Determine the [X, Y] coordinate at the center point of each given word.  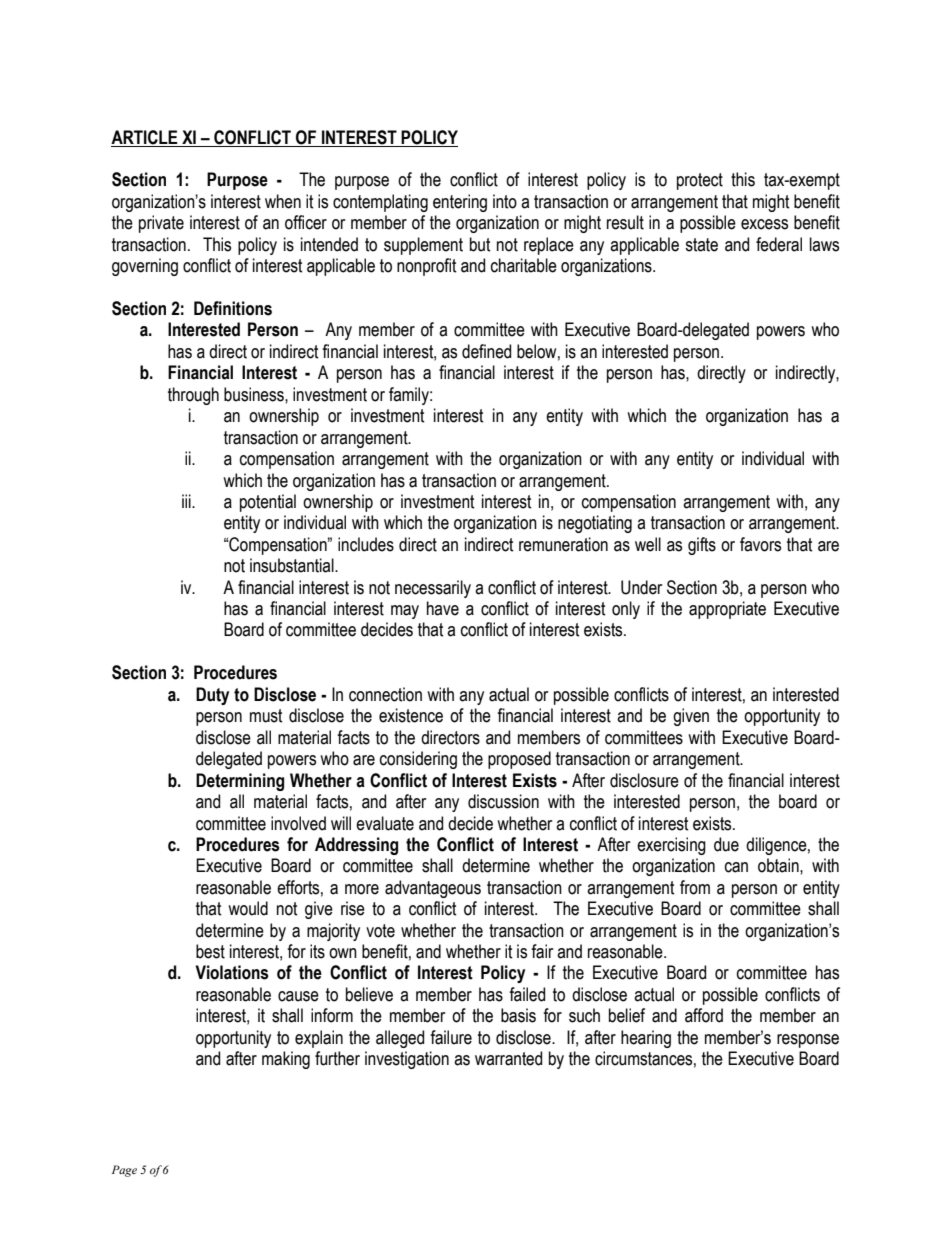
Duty [212, 696]
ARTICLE [144, 137]
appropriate [727, 610]
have [443, 608]
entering [460, 203]
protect [700, 181]
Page [124, 1171]
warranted [508, 1058]
